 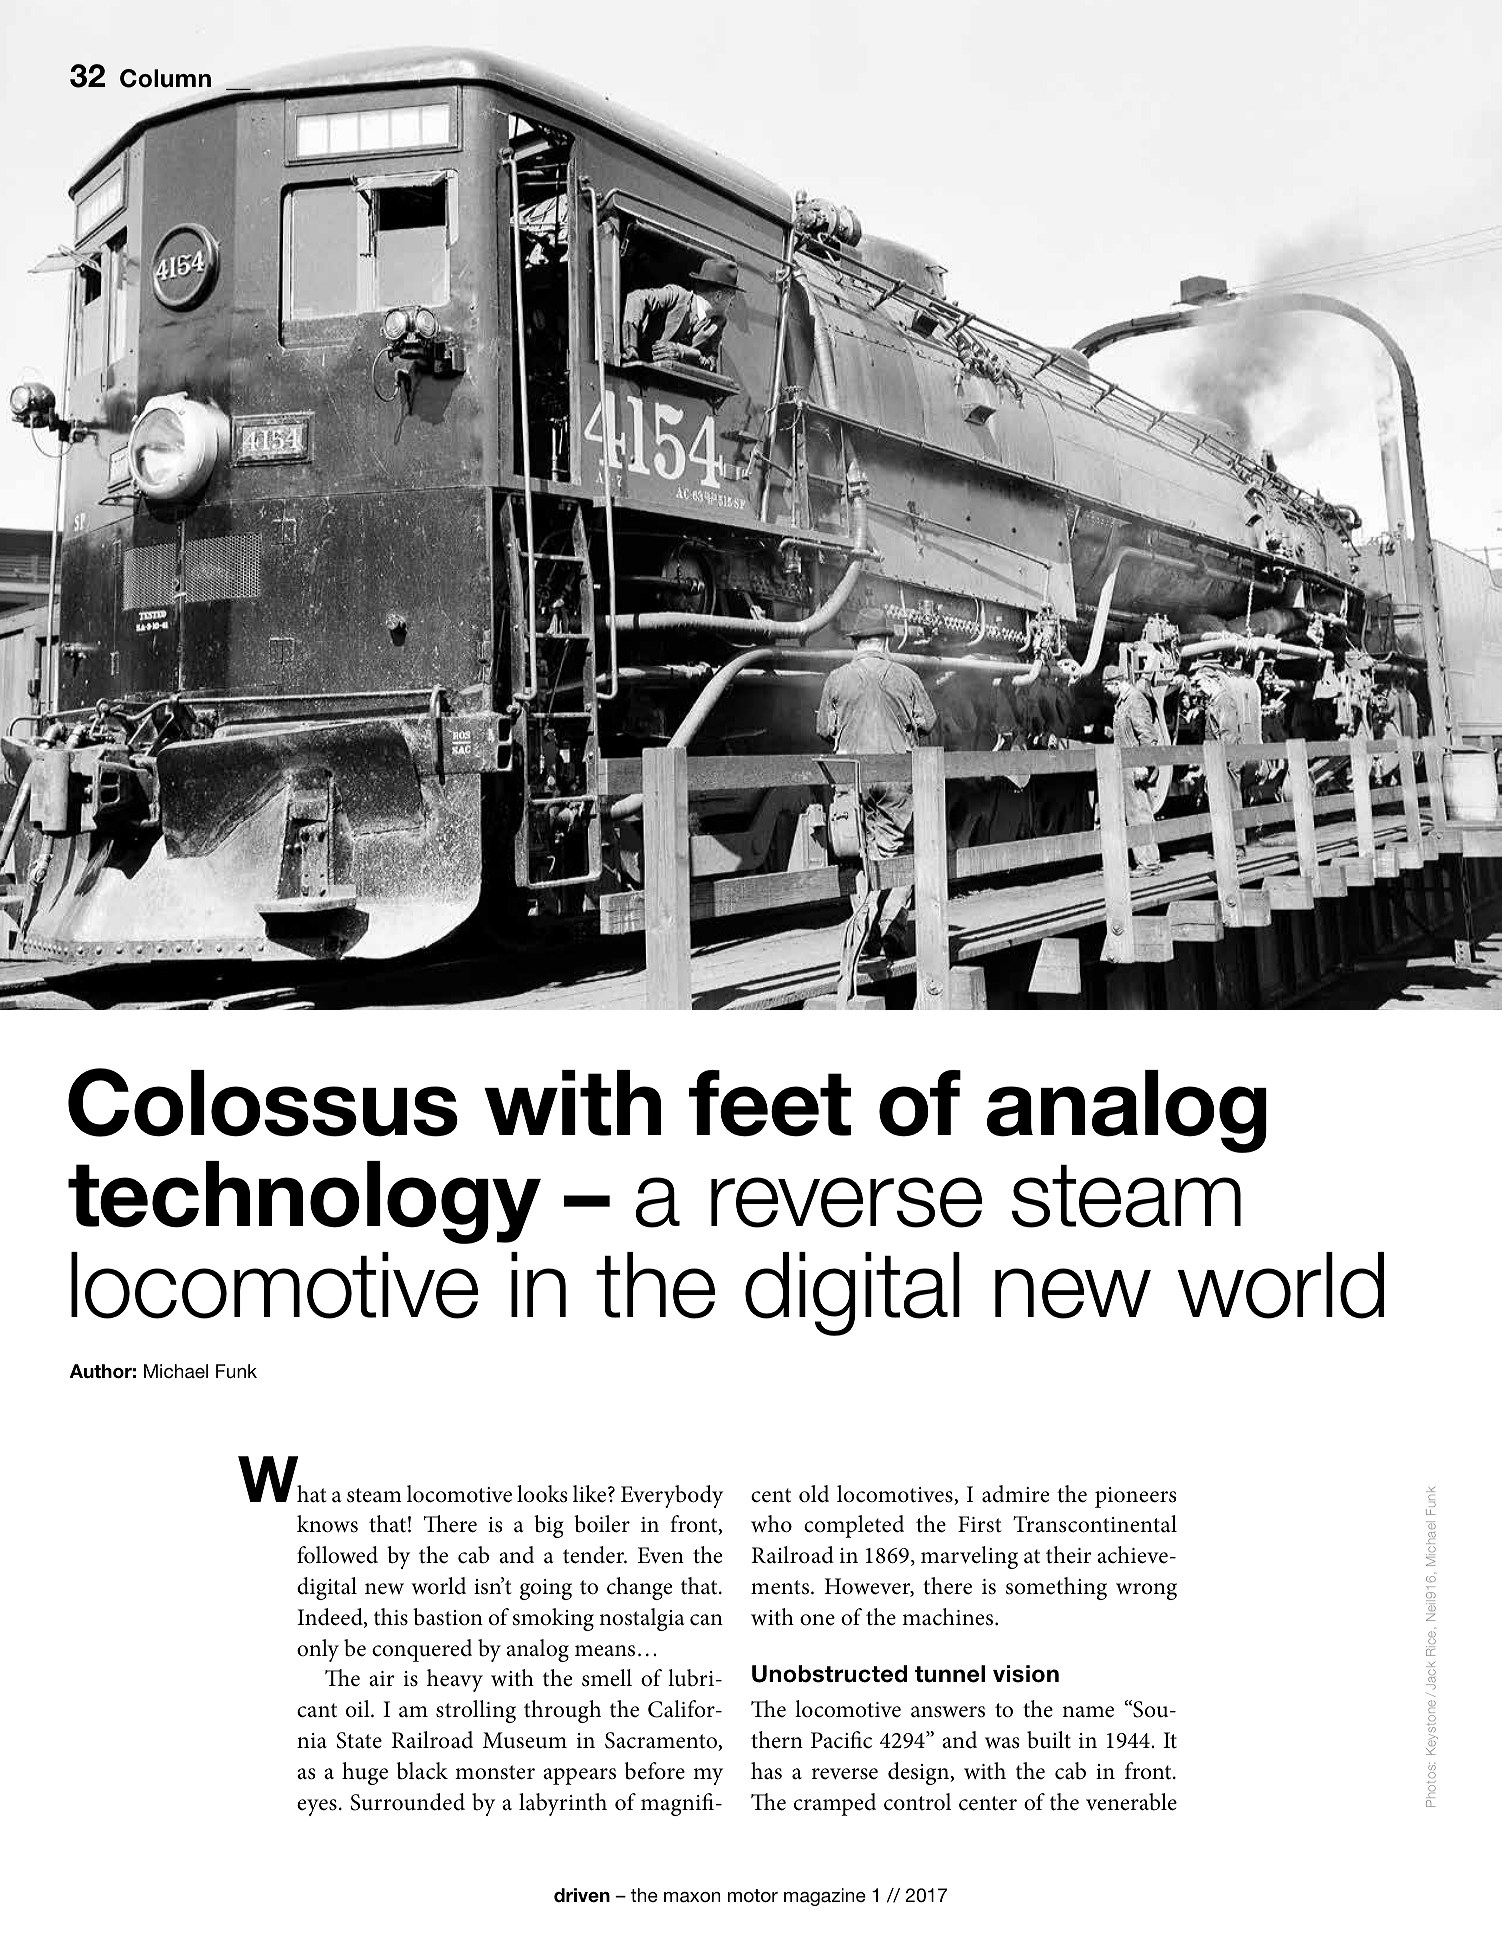 I want to click on pioneers, so click(x=1135, y=1497).
